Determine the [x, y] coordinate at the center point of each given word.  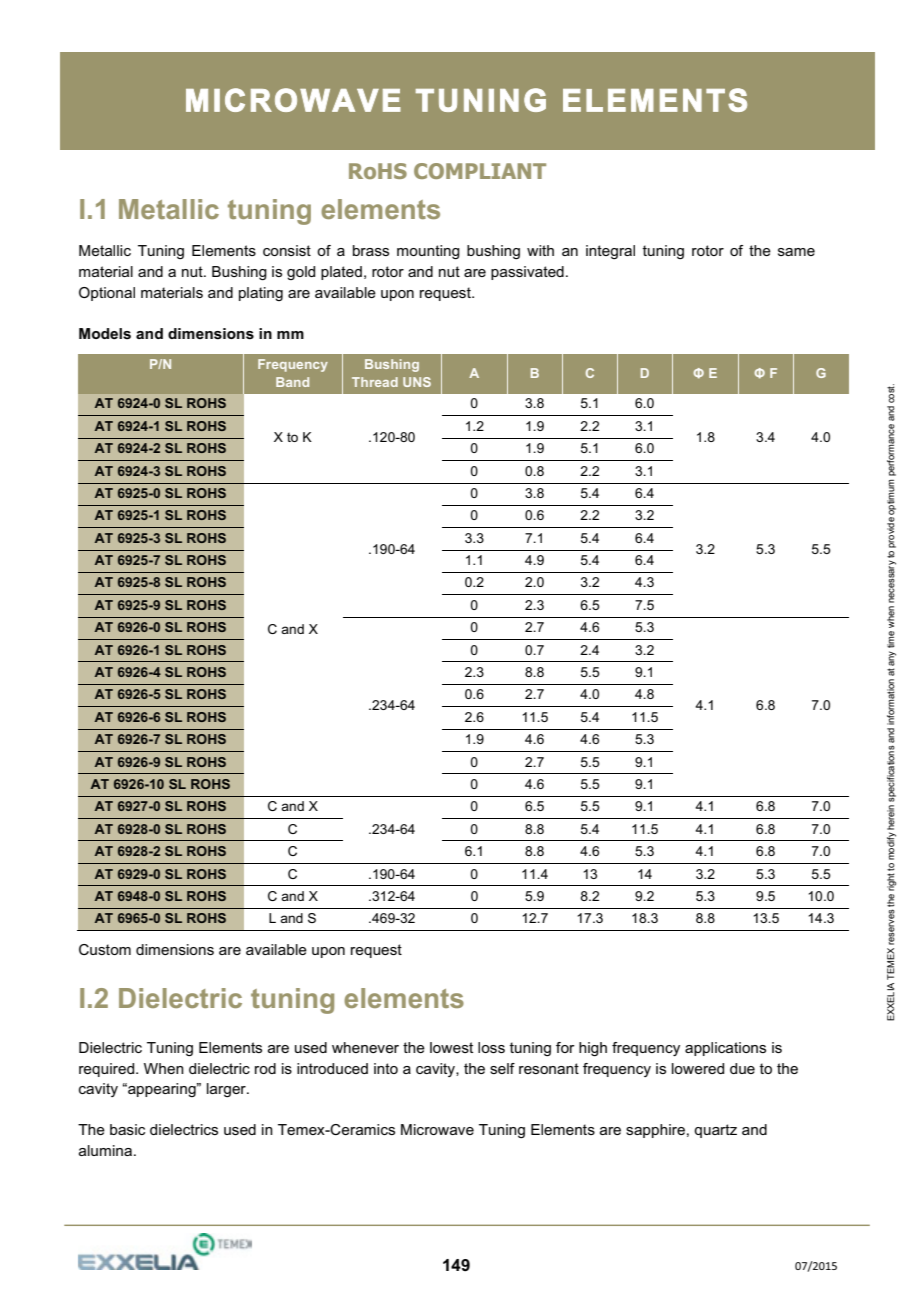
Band [292, 382]
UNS [417, 382]
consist [287, 250]
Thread [375, 382]
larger [227, 1090]
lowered [698, 1068]
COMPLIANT [480, 171]
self [502, 1068]
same [796, 252]
